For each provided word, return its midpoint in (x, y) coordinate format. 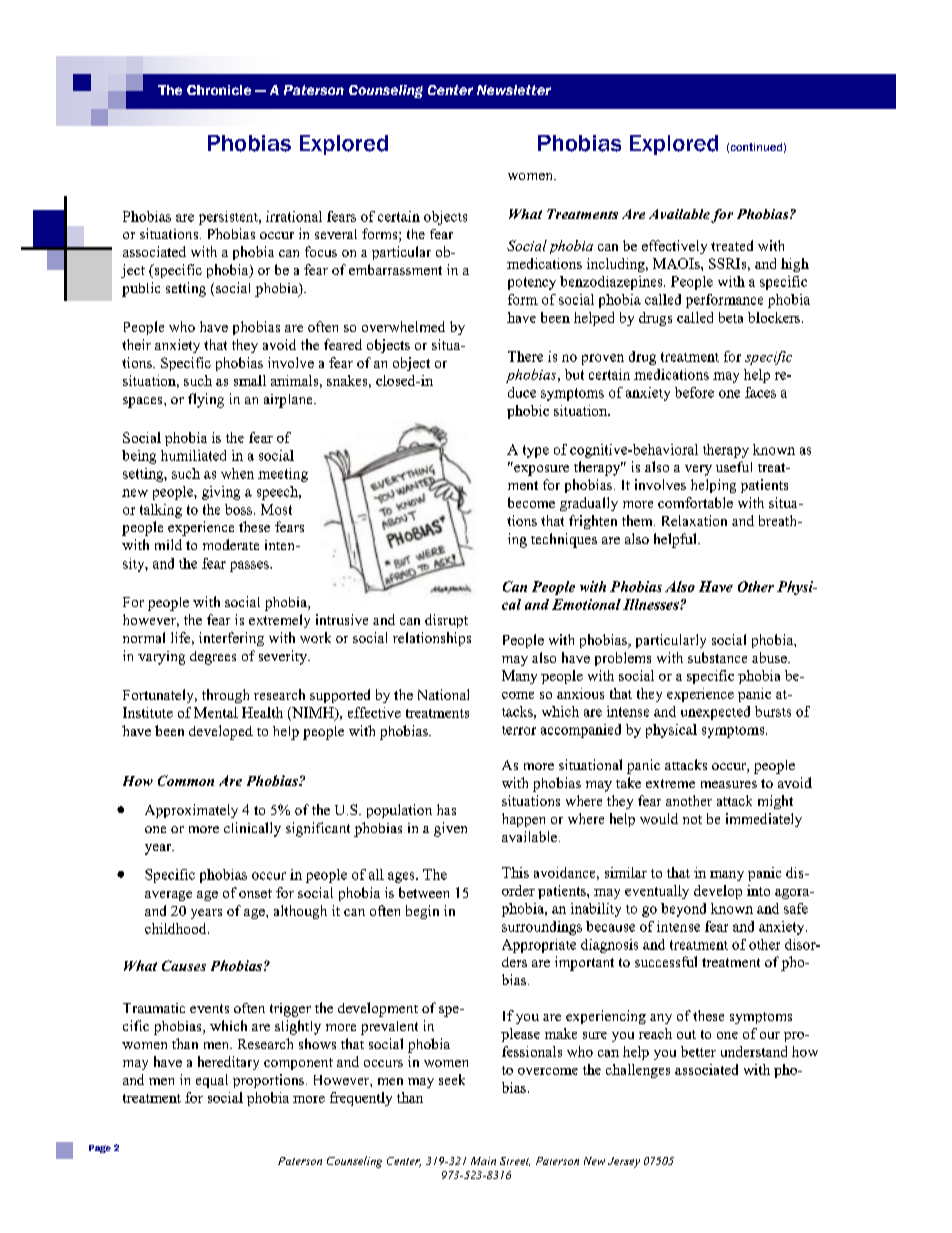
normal (144, 637)
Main (483, 1161)
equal (212, 1081)
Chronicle (219, 90)
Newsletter (514, 90)
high (795, 265)
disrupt (446, 621)
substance (717, 657)
